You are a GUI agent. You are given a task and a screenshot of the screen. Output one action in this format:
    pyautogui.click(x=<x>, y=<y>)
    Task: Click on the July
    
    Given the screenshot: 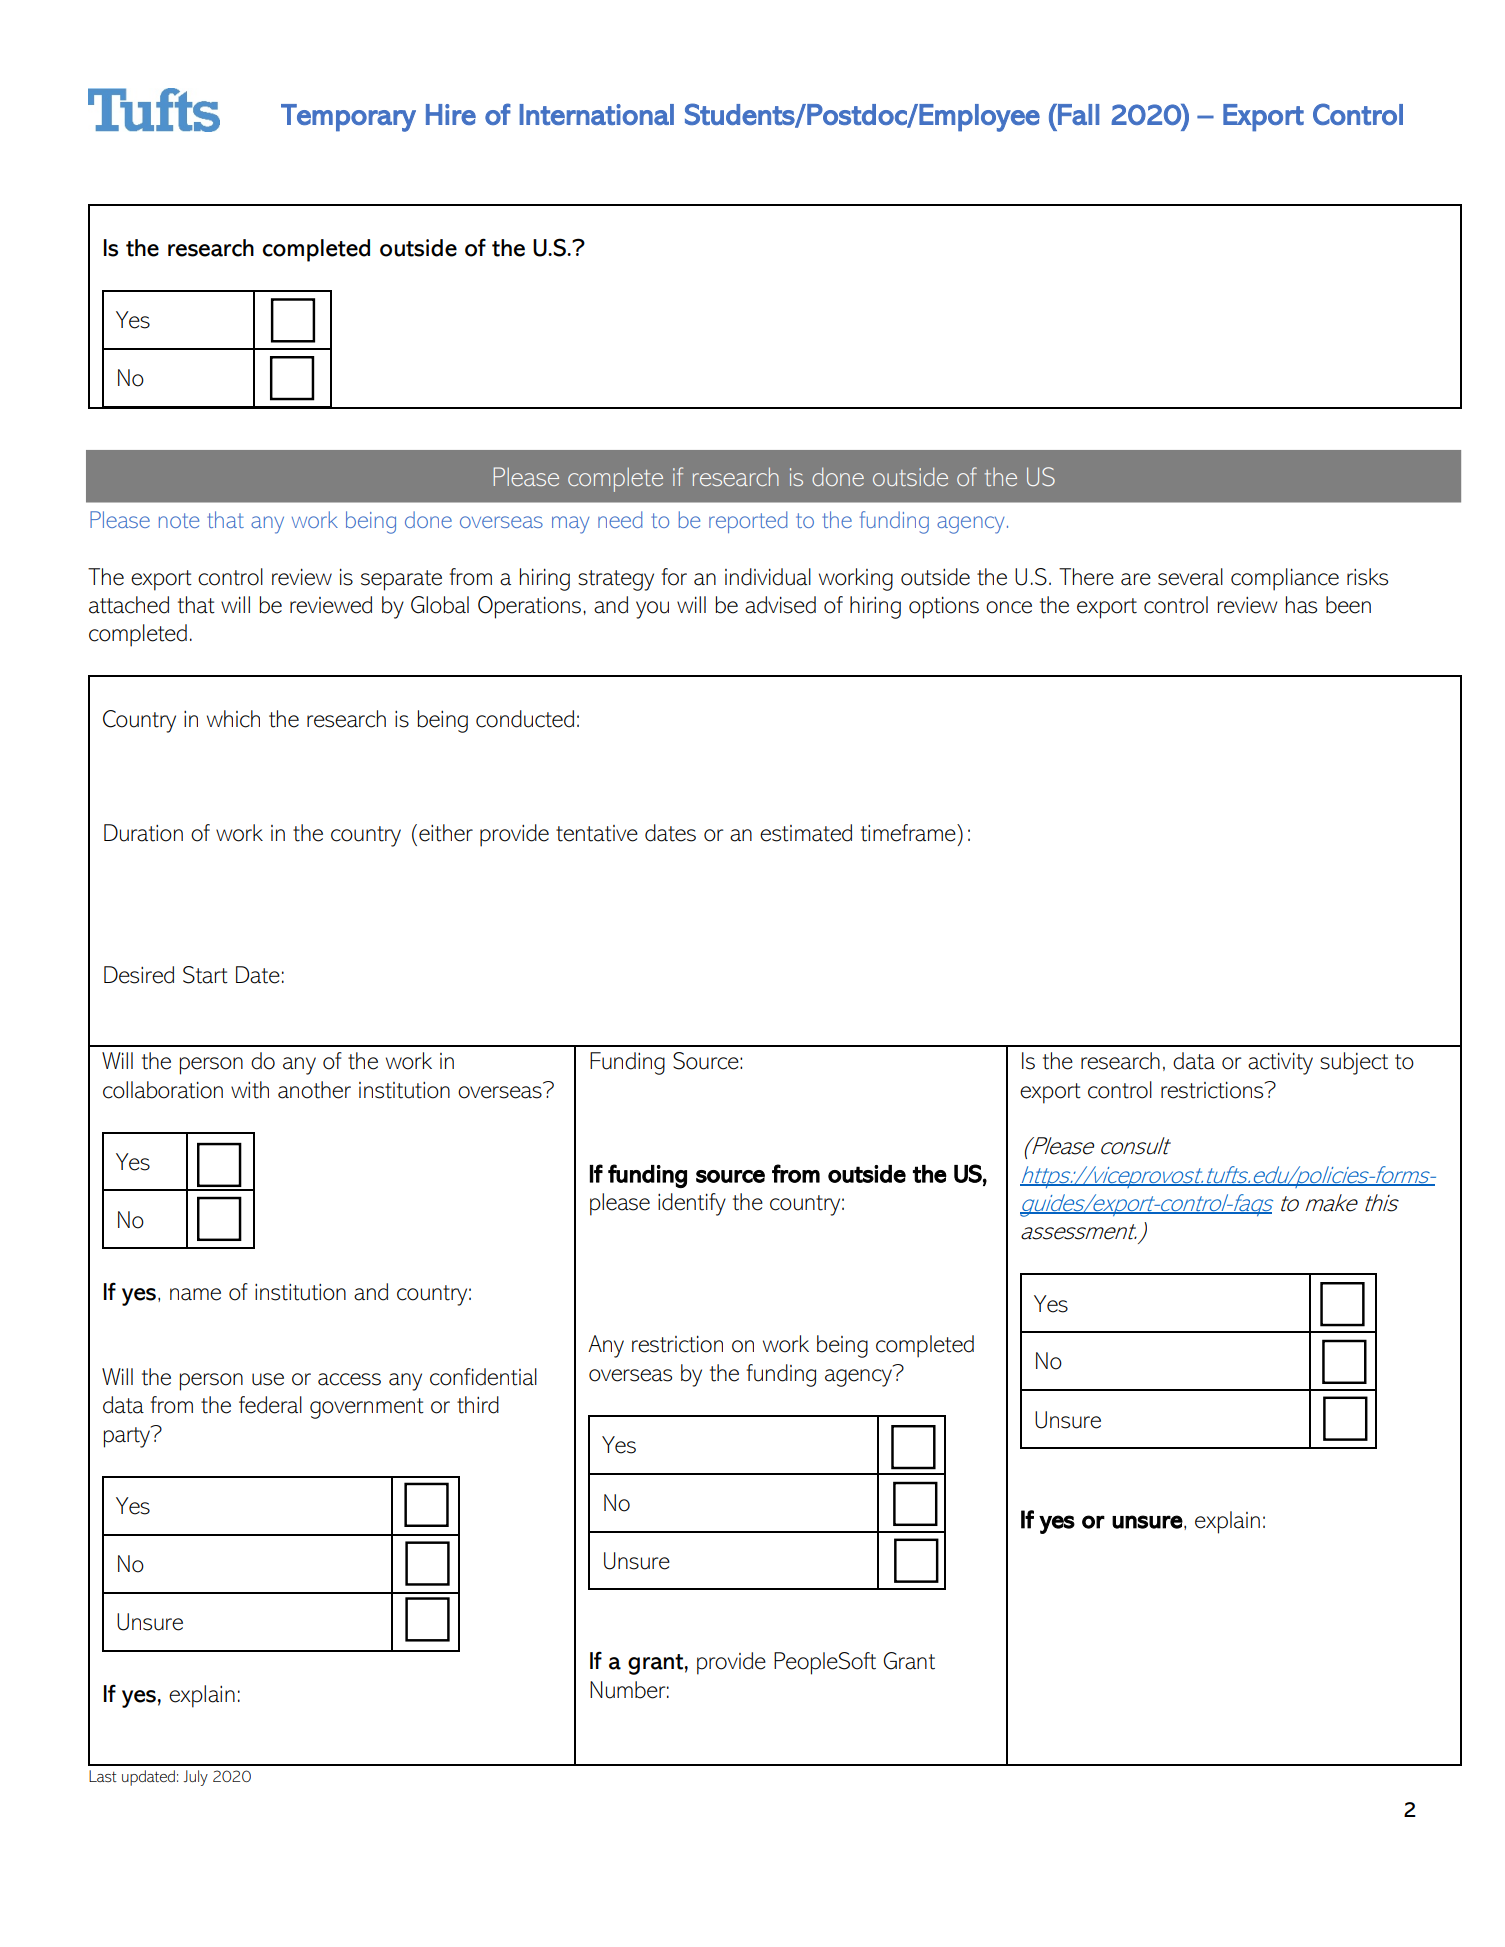 What is the action you would take?
    pyautogui.click(x=195, y=1778)
